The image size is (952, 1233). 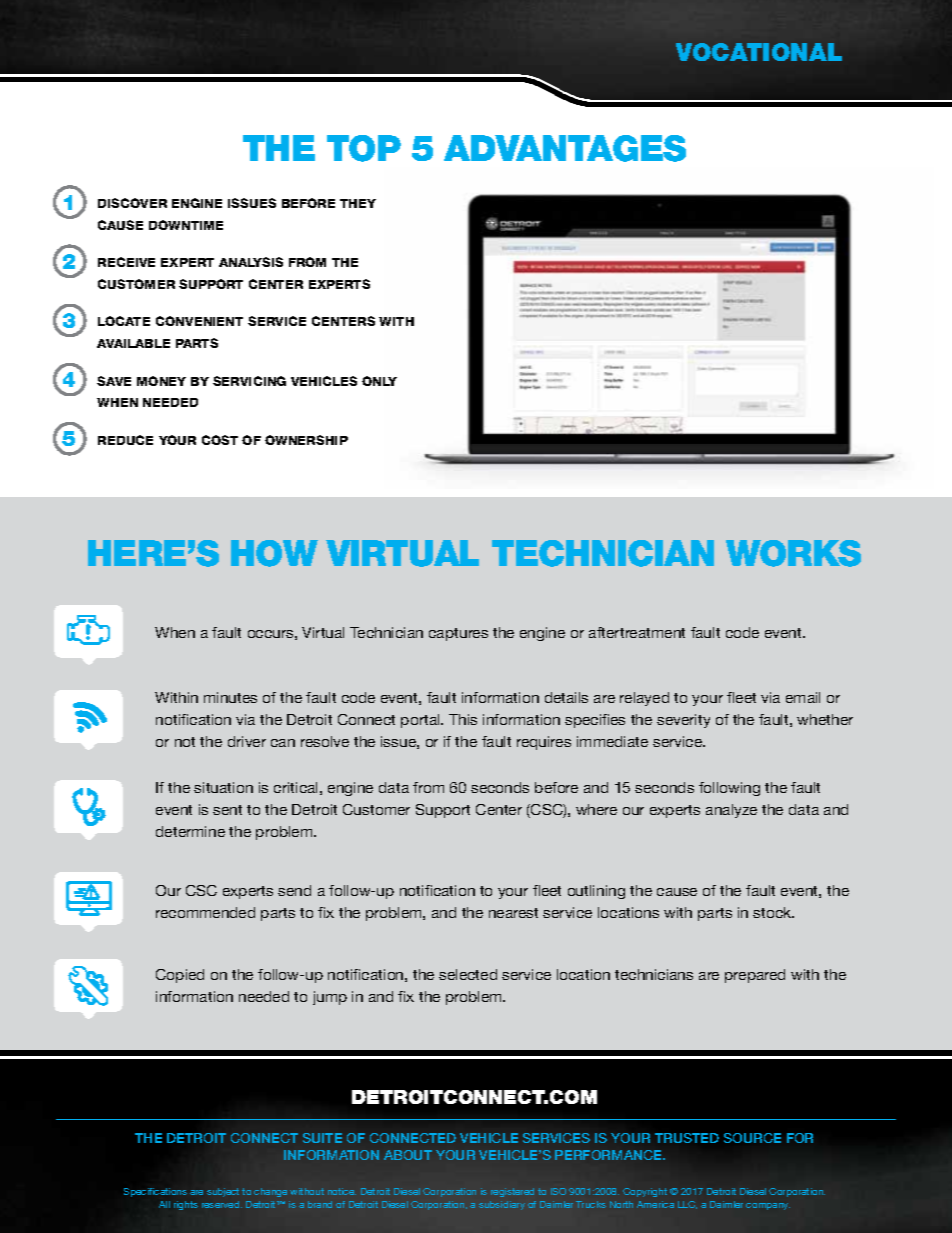 I want to click on ADVANTAGES, so click(x=565, y=148).
